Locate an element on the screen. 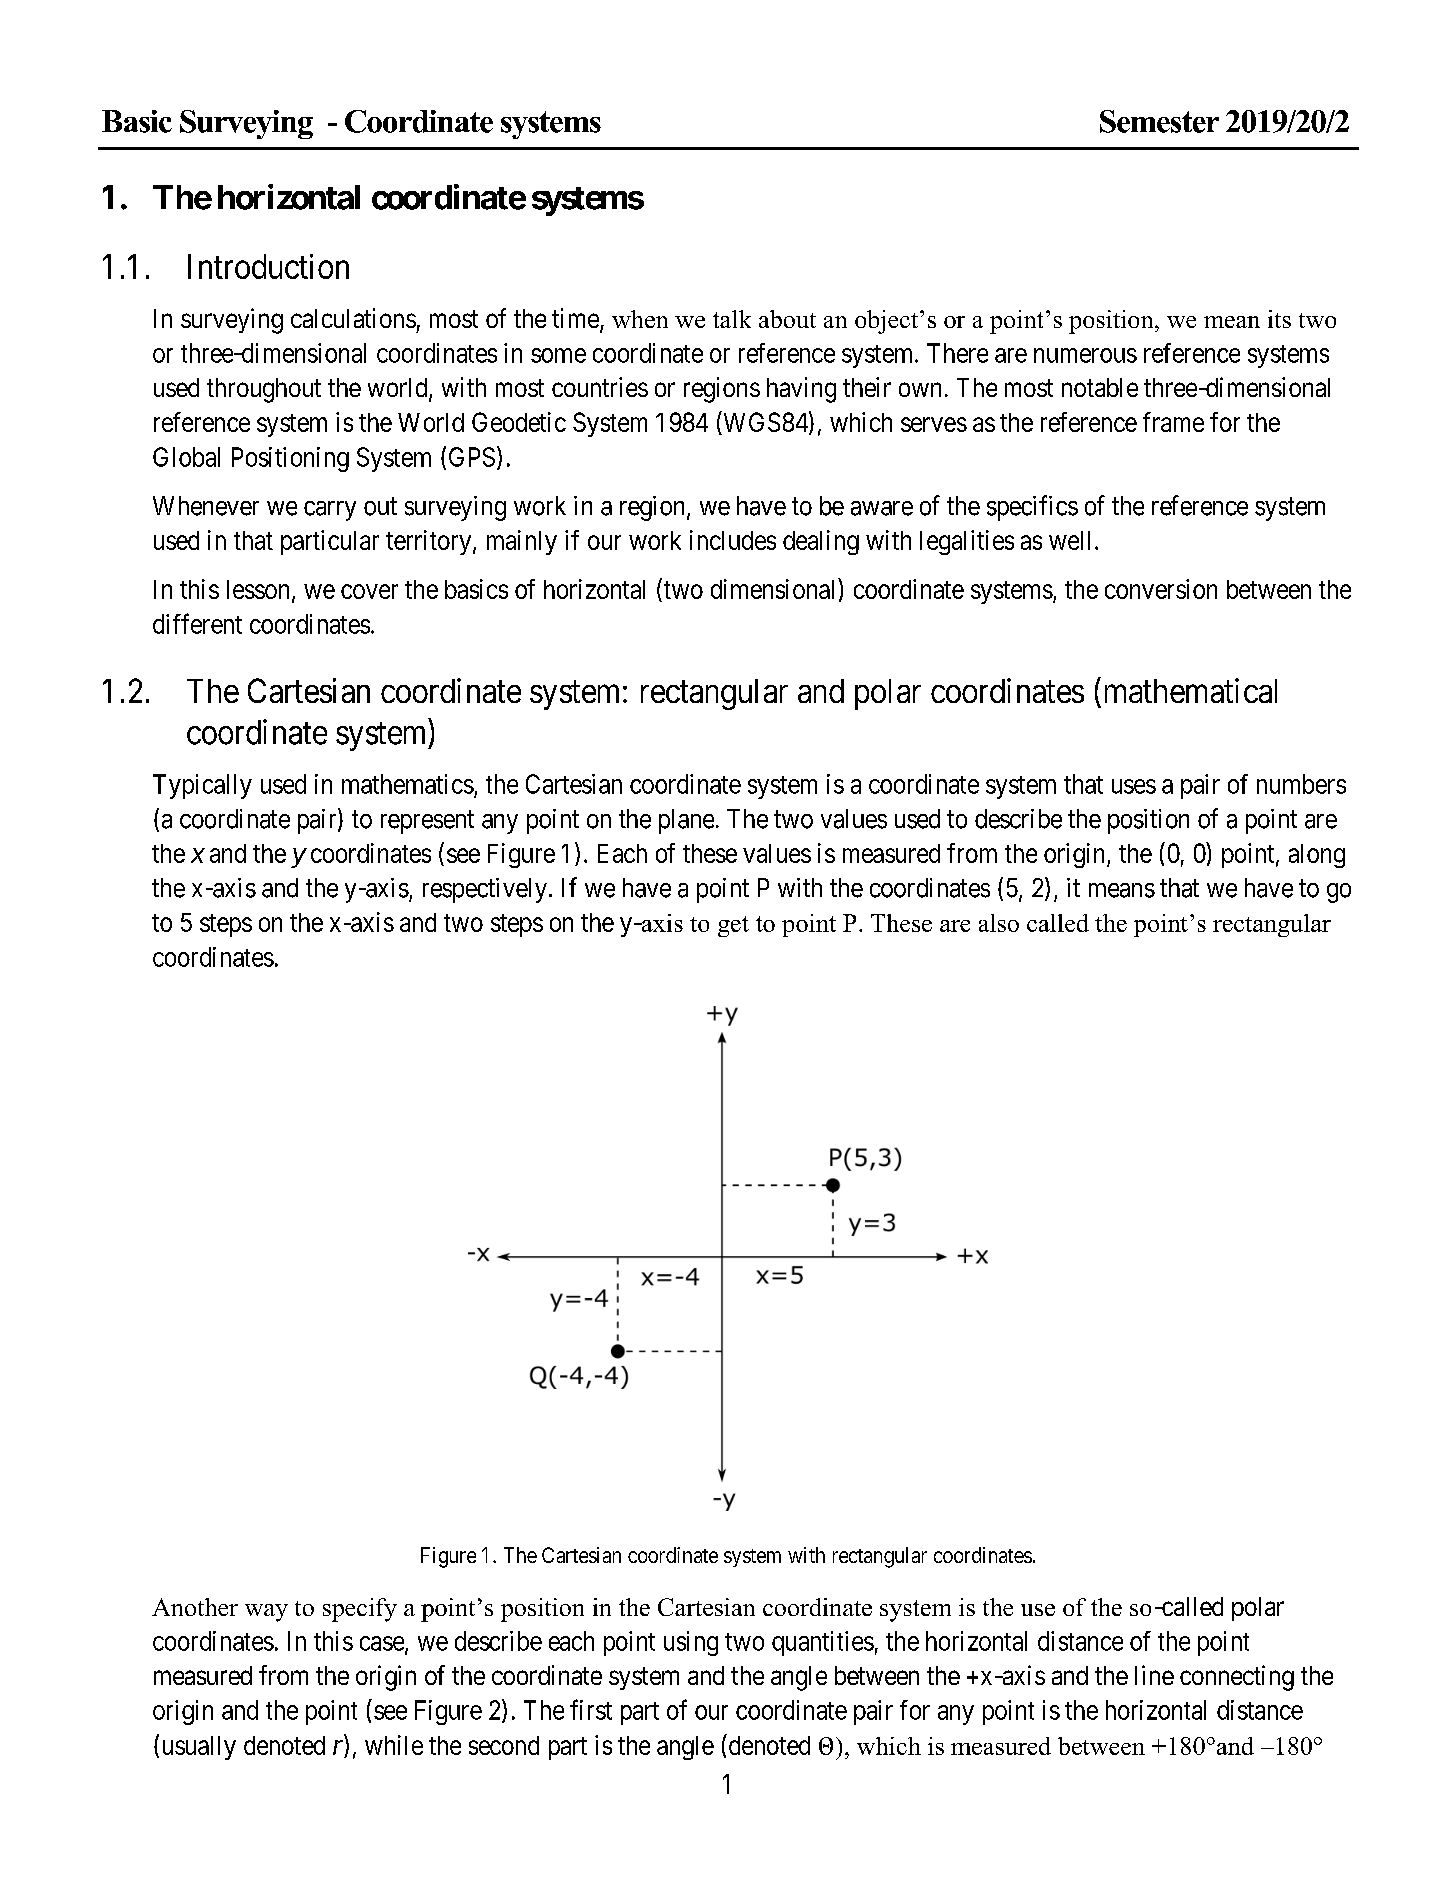  while is located at coordinates (394, 1745).
